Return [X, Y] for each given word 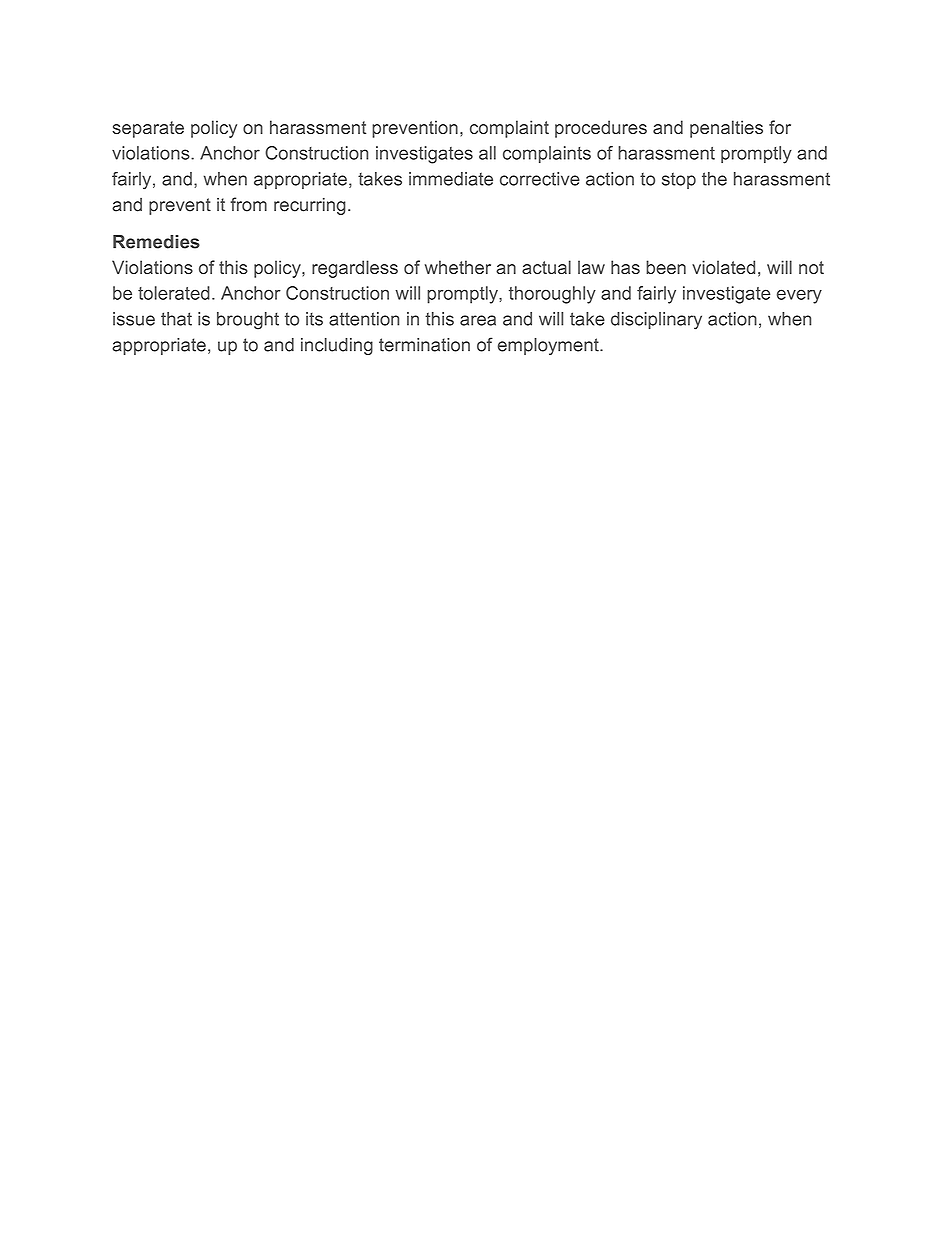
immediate [451, 179]
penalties [726, 129]
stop [679, 180]
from [249, 204]
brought [248, 321]
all [487, 153]
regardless [355, 269]
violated [723, 267]
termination [424, 345]
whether [458, 267]
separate [148, 129]
